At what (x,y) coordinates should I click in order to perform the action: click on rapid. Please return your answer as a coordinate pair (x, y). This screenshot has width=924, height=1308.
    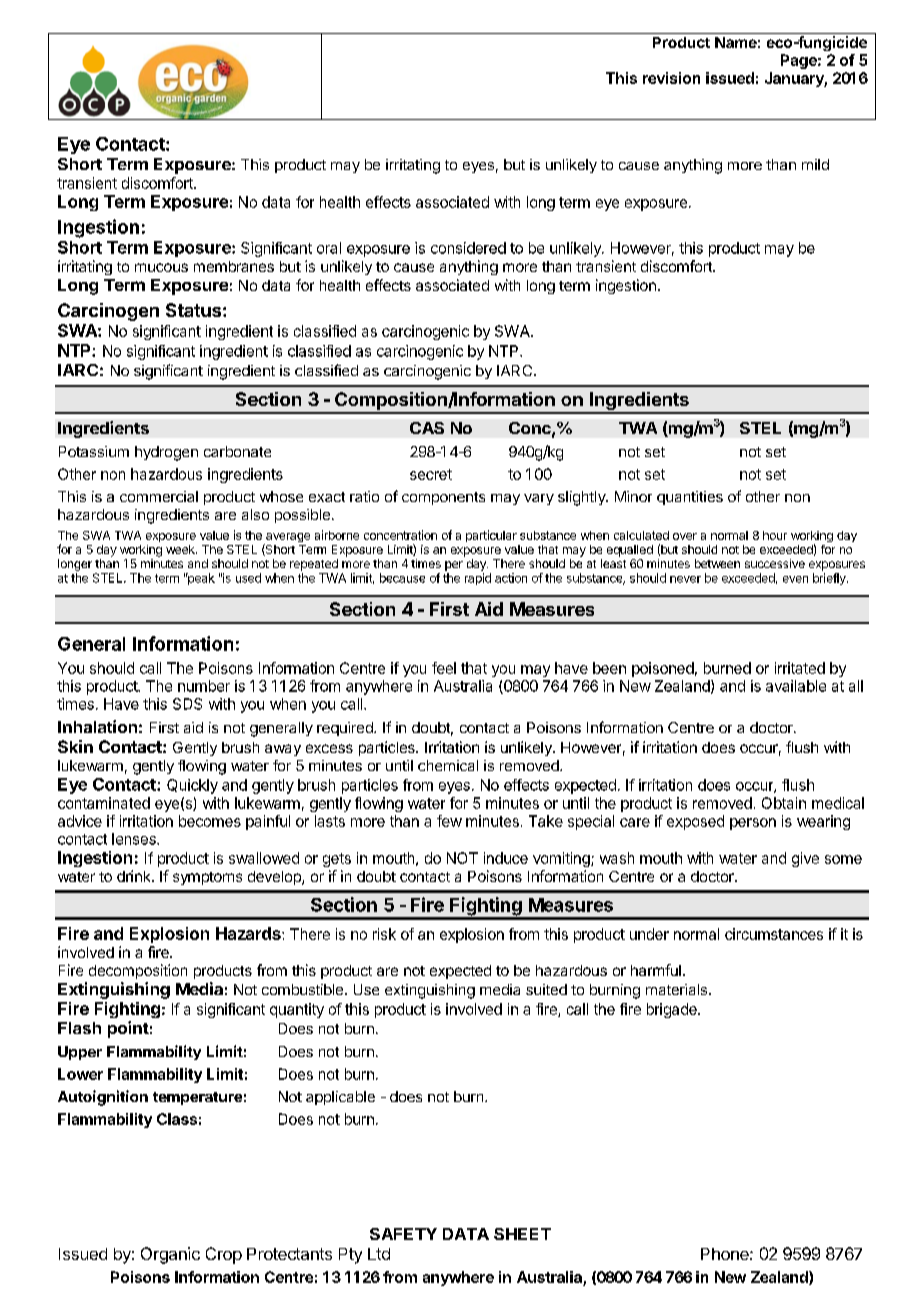
    Looking at the image, I should click on (478, 579).
